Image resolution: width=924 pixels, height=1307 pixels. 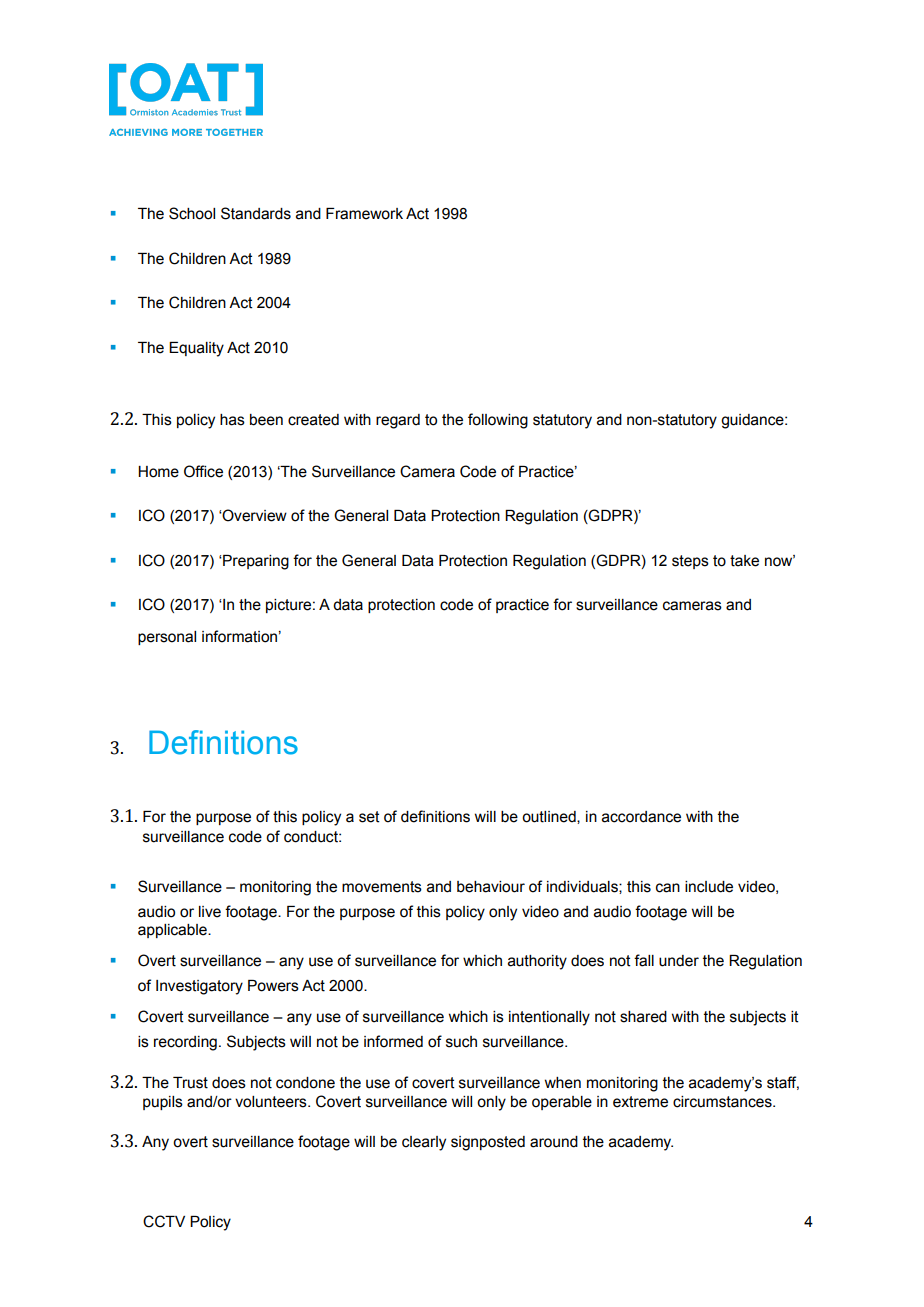 What do you see at coordinates (256, 213) in the screenshot?
I see `Standards` at bounding box center [256, 213].
